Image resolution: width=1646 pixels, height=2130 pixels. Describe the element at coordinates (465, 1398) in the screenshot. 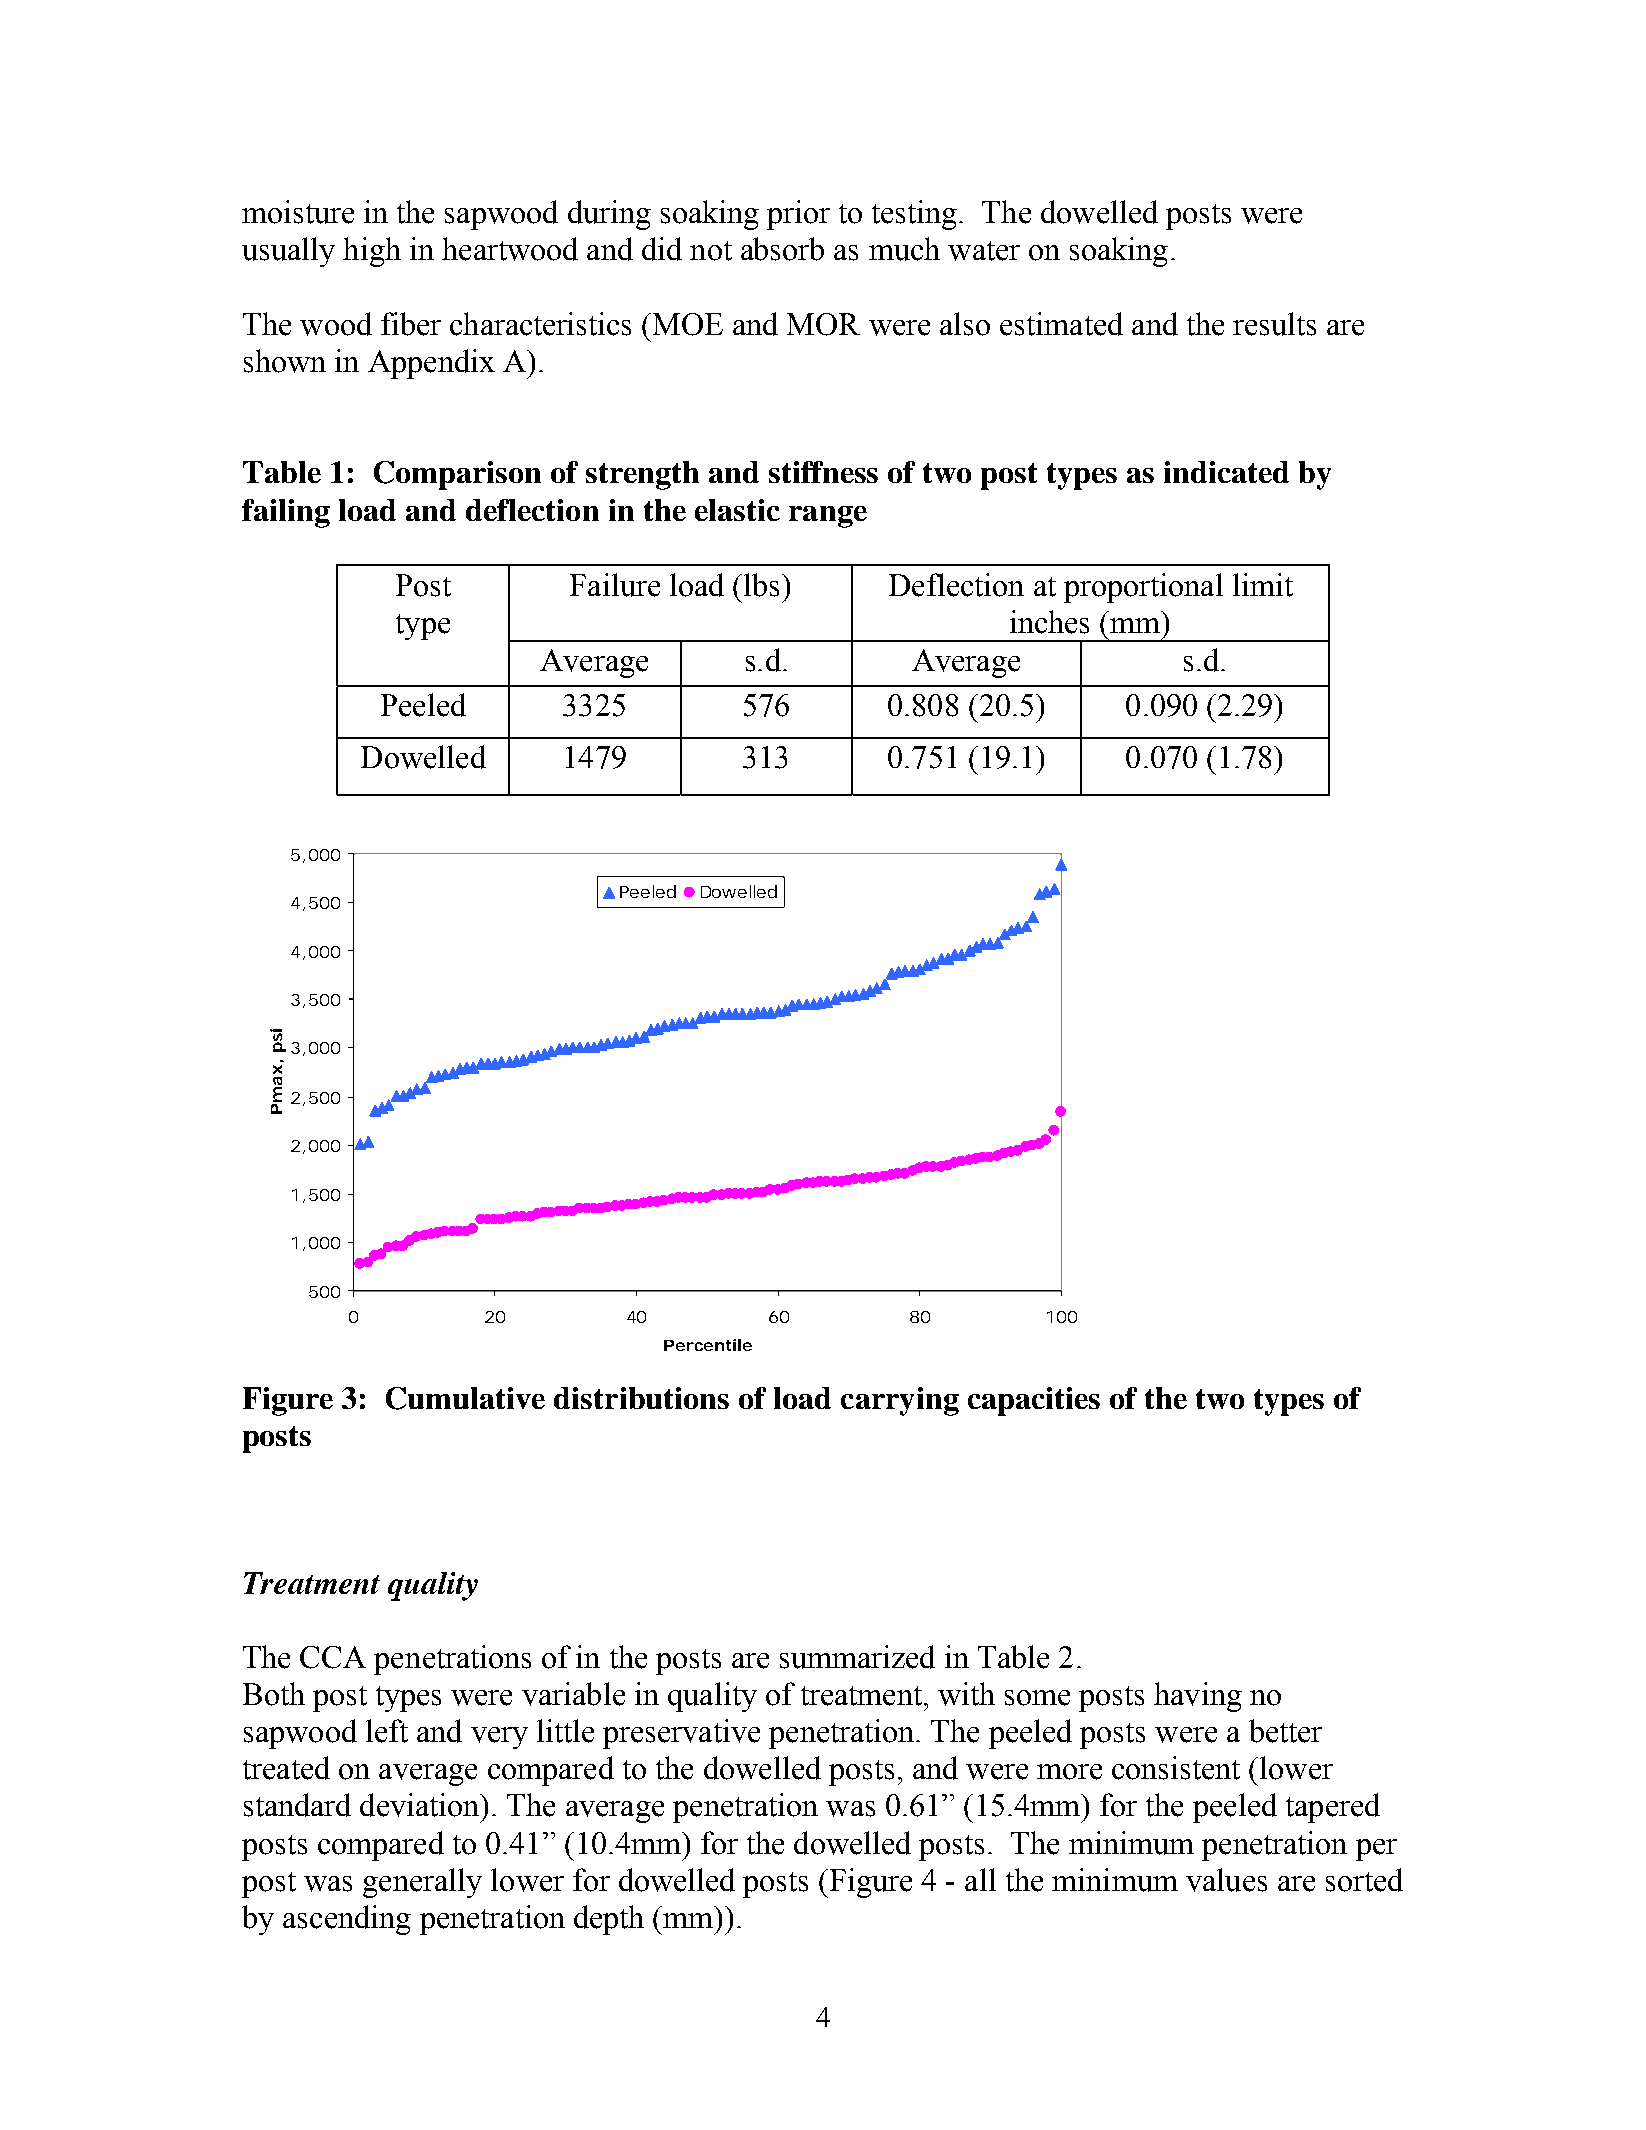

I see `Cumulative` at that location.
